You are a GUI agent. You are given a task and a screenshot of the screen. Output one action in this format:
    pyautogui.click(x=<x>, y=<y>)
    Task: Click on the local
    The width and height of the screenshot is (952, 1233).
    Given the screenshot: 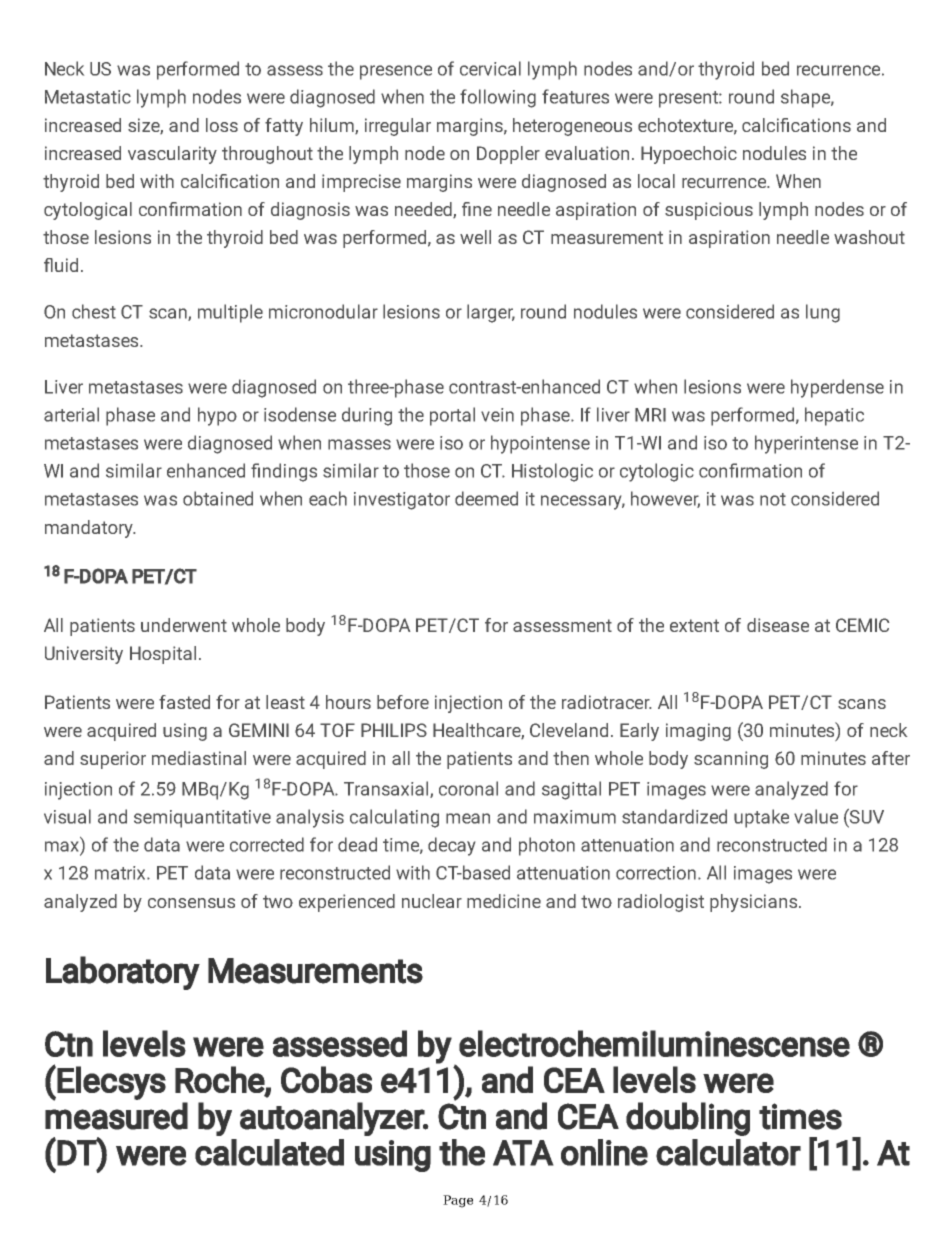 What is the action you would take?
    pyautogui.click(x=656, y=181)
